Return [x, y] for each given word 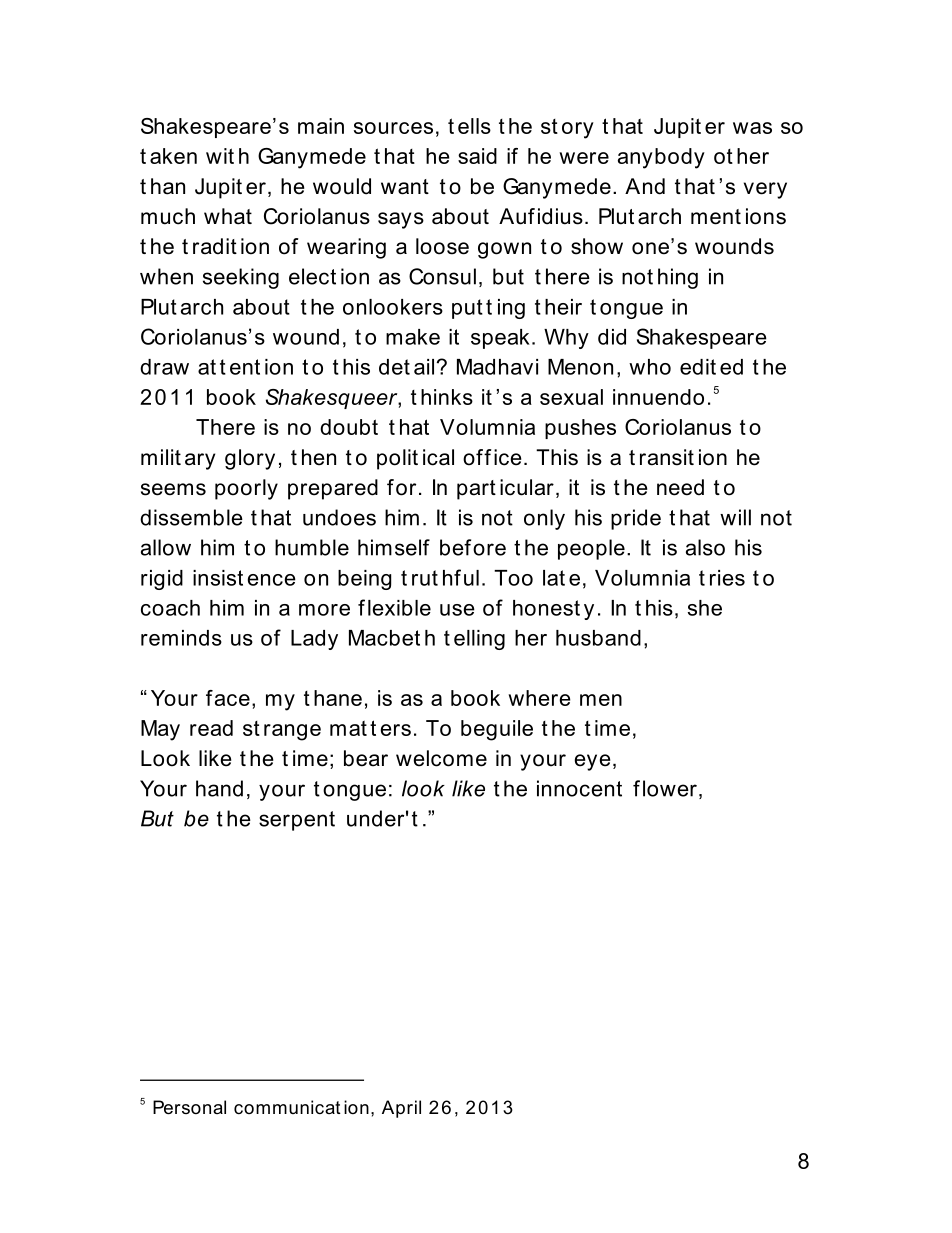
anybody [661, 158]
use [457, 610]
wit [220, 156]
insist [218, 578]
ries [727, 578]
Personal [189, 1107]
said [477, 156]
